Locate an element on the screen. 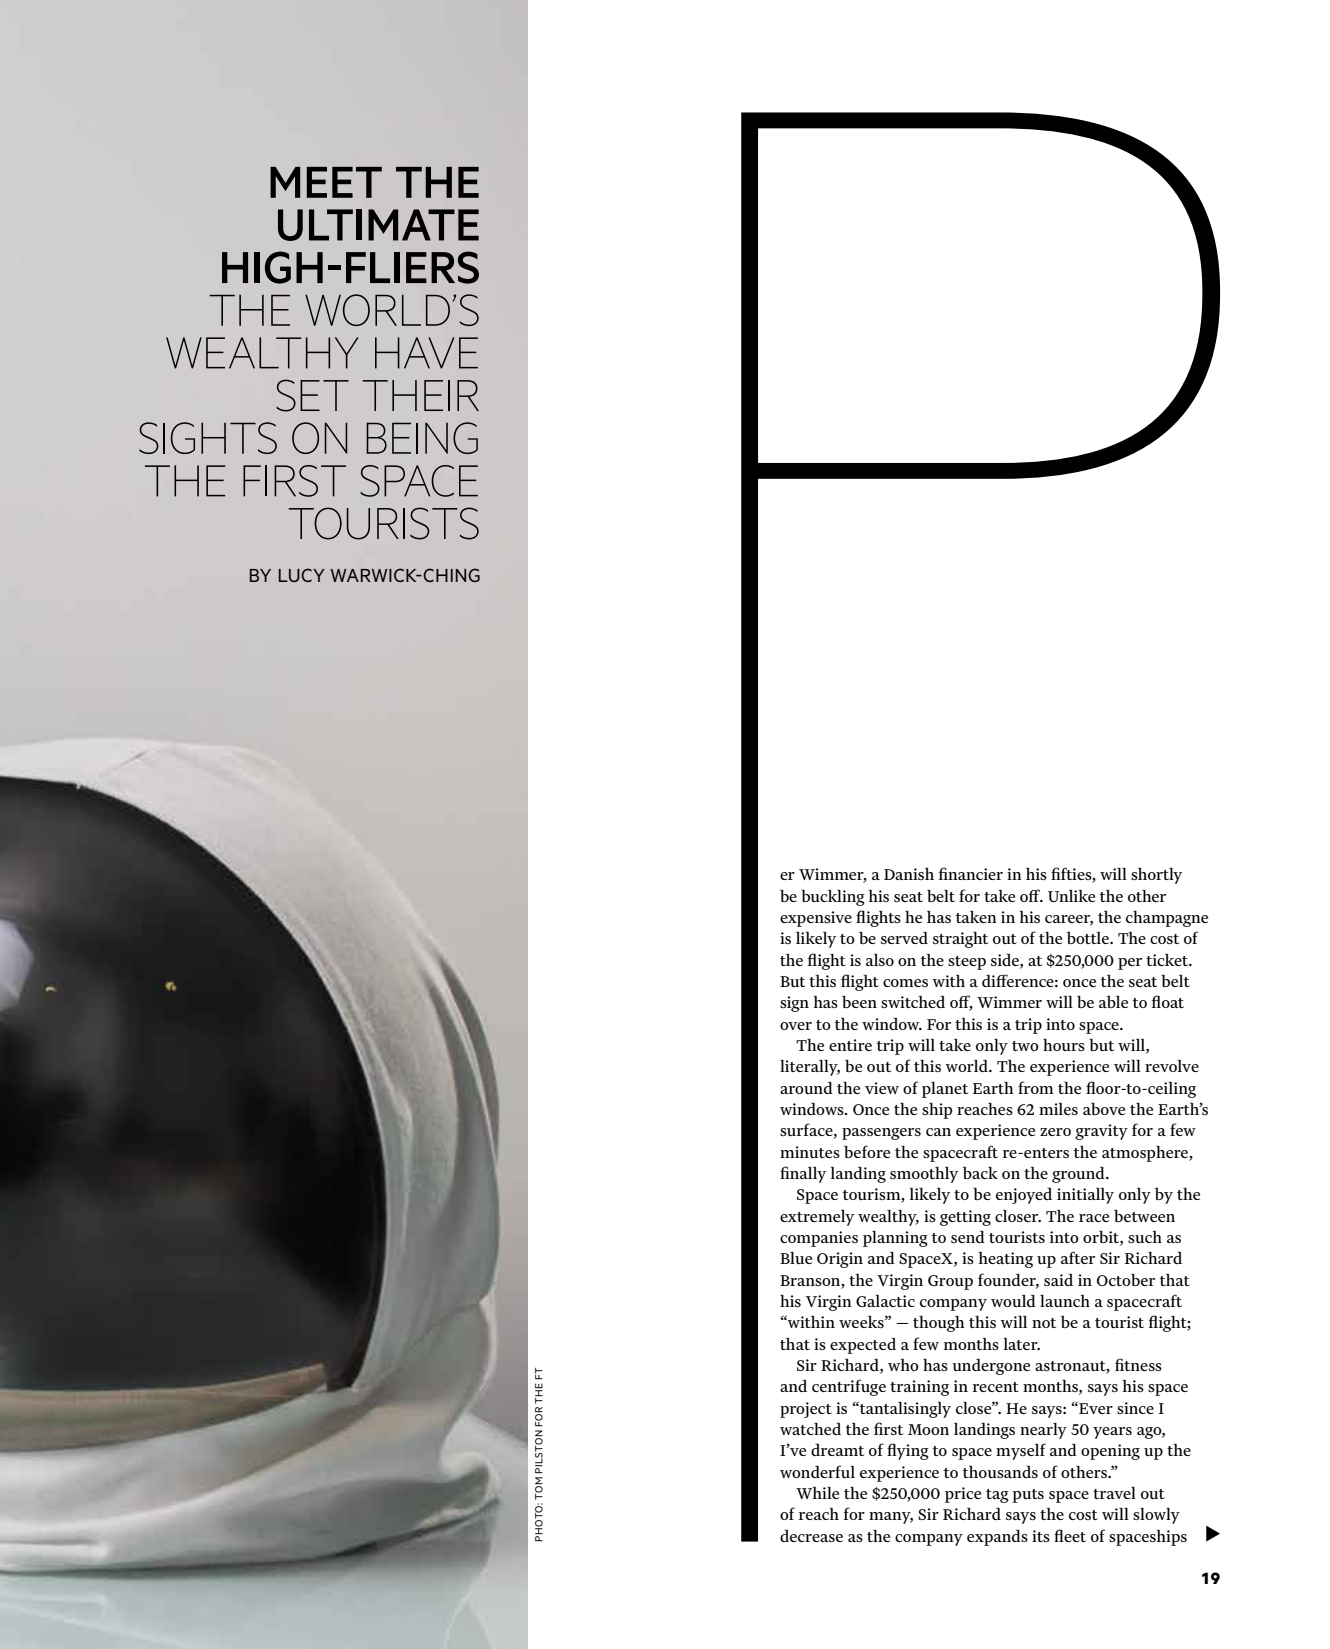 The image size is (1330, 1649). financier is located at coordinates (971, 873).
